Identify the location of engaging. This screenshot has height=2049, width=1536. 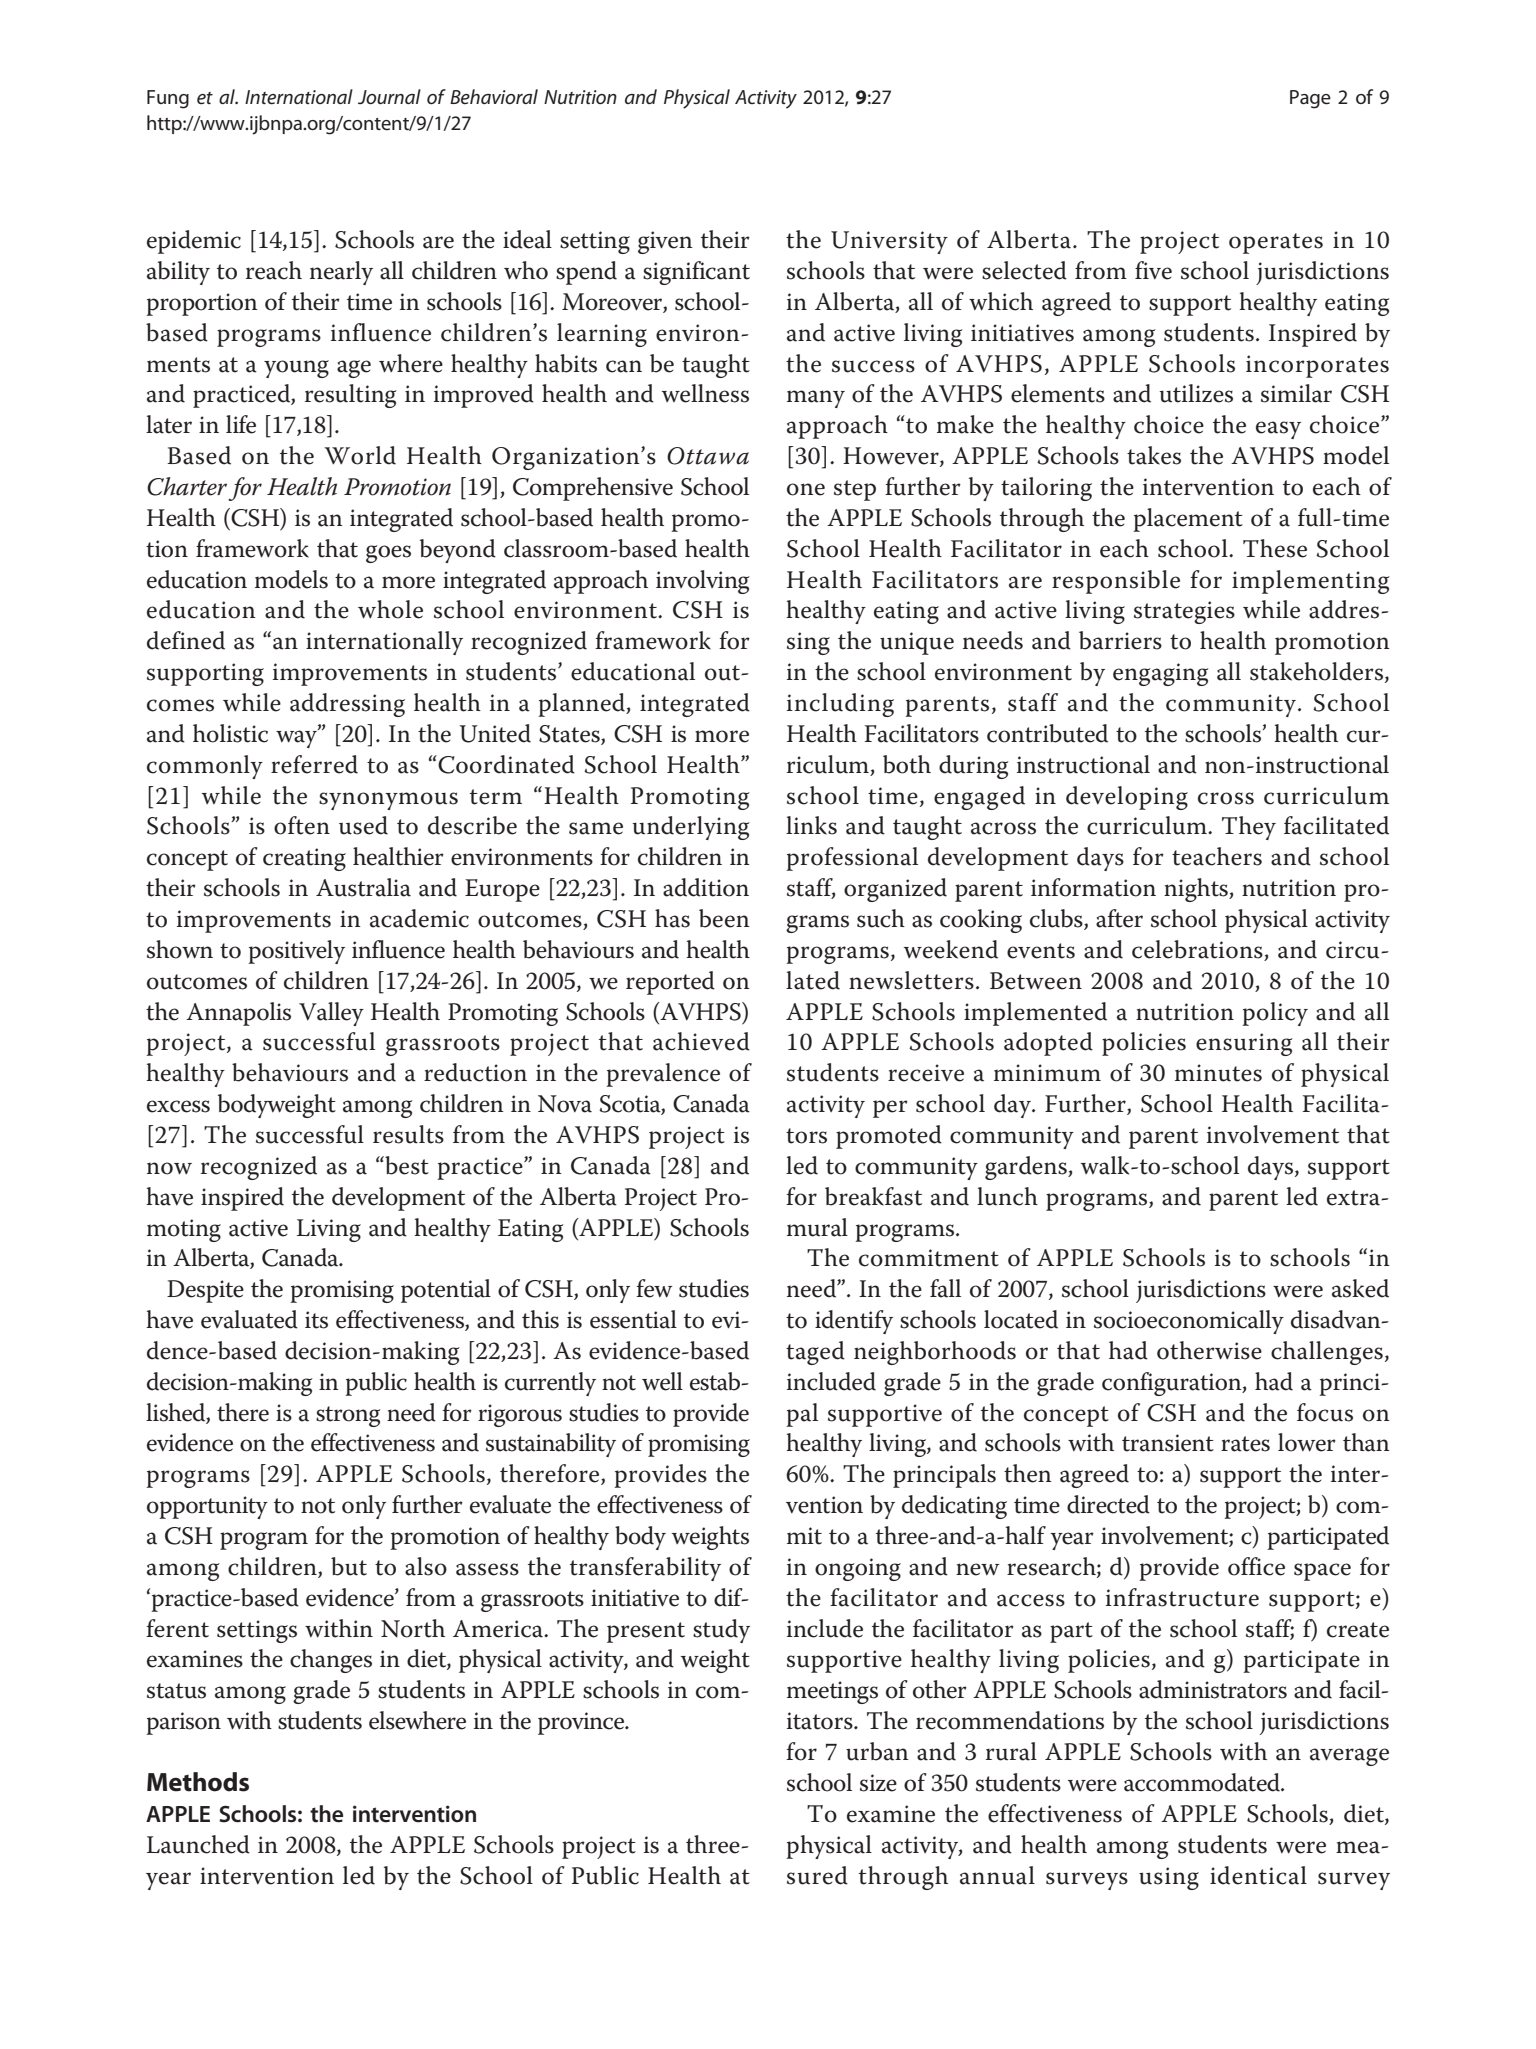
(1161, 674).
